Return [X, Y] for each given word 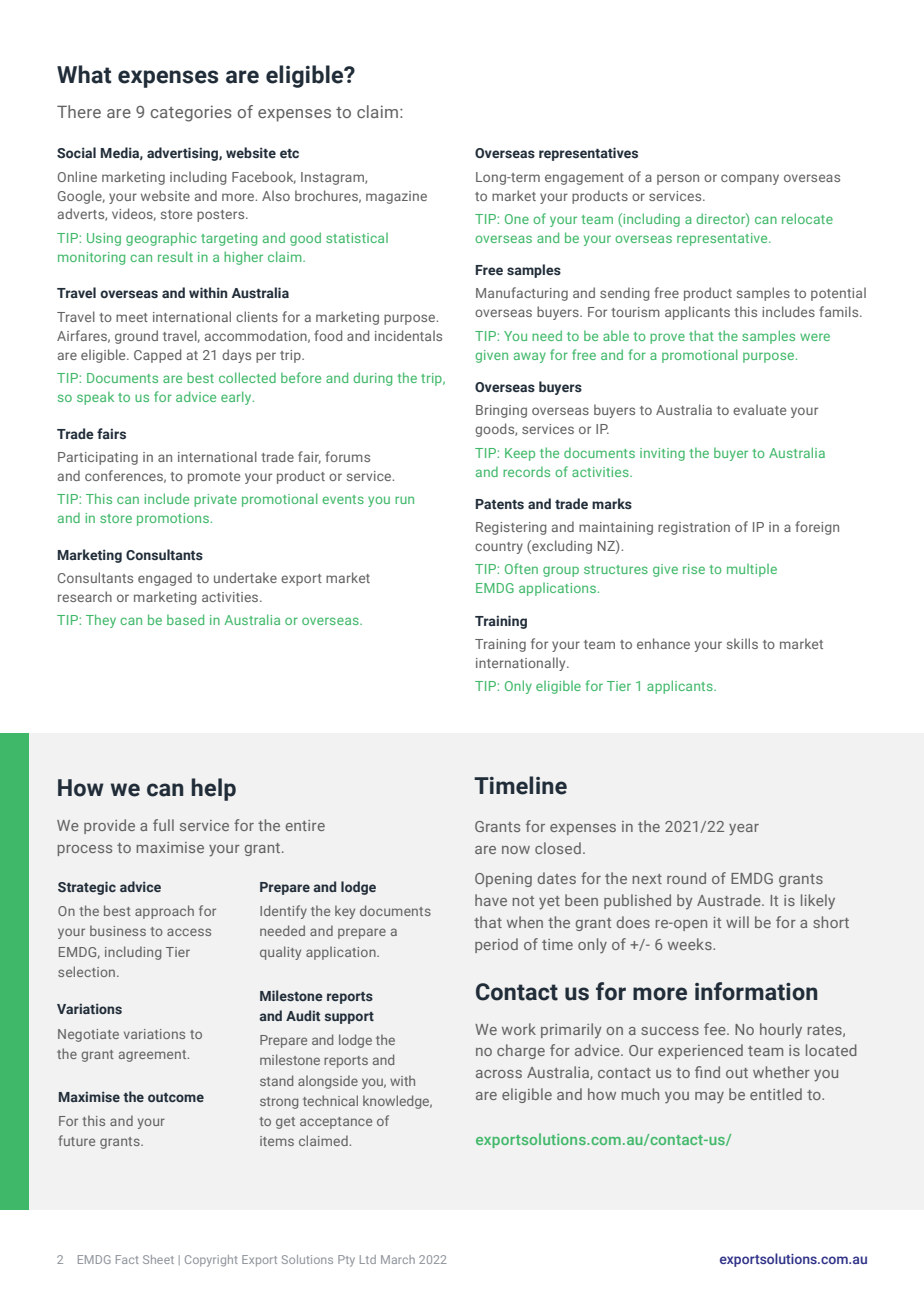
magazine [396, 197]
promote [214, 478]
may [709, 1098]
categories [191, 113]
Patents [500, 504]
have [491, 900]
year [744, 830]
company [750, 179]
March [398, 1259]
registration [694, 528]
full [163, 825]
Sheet [158, 1259]
